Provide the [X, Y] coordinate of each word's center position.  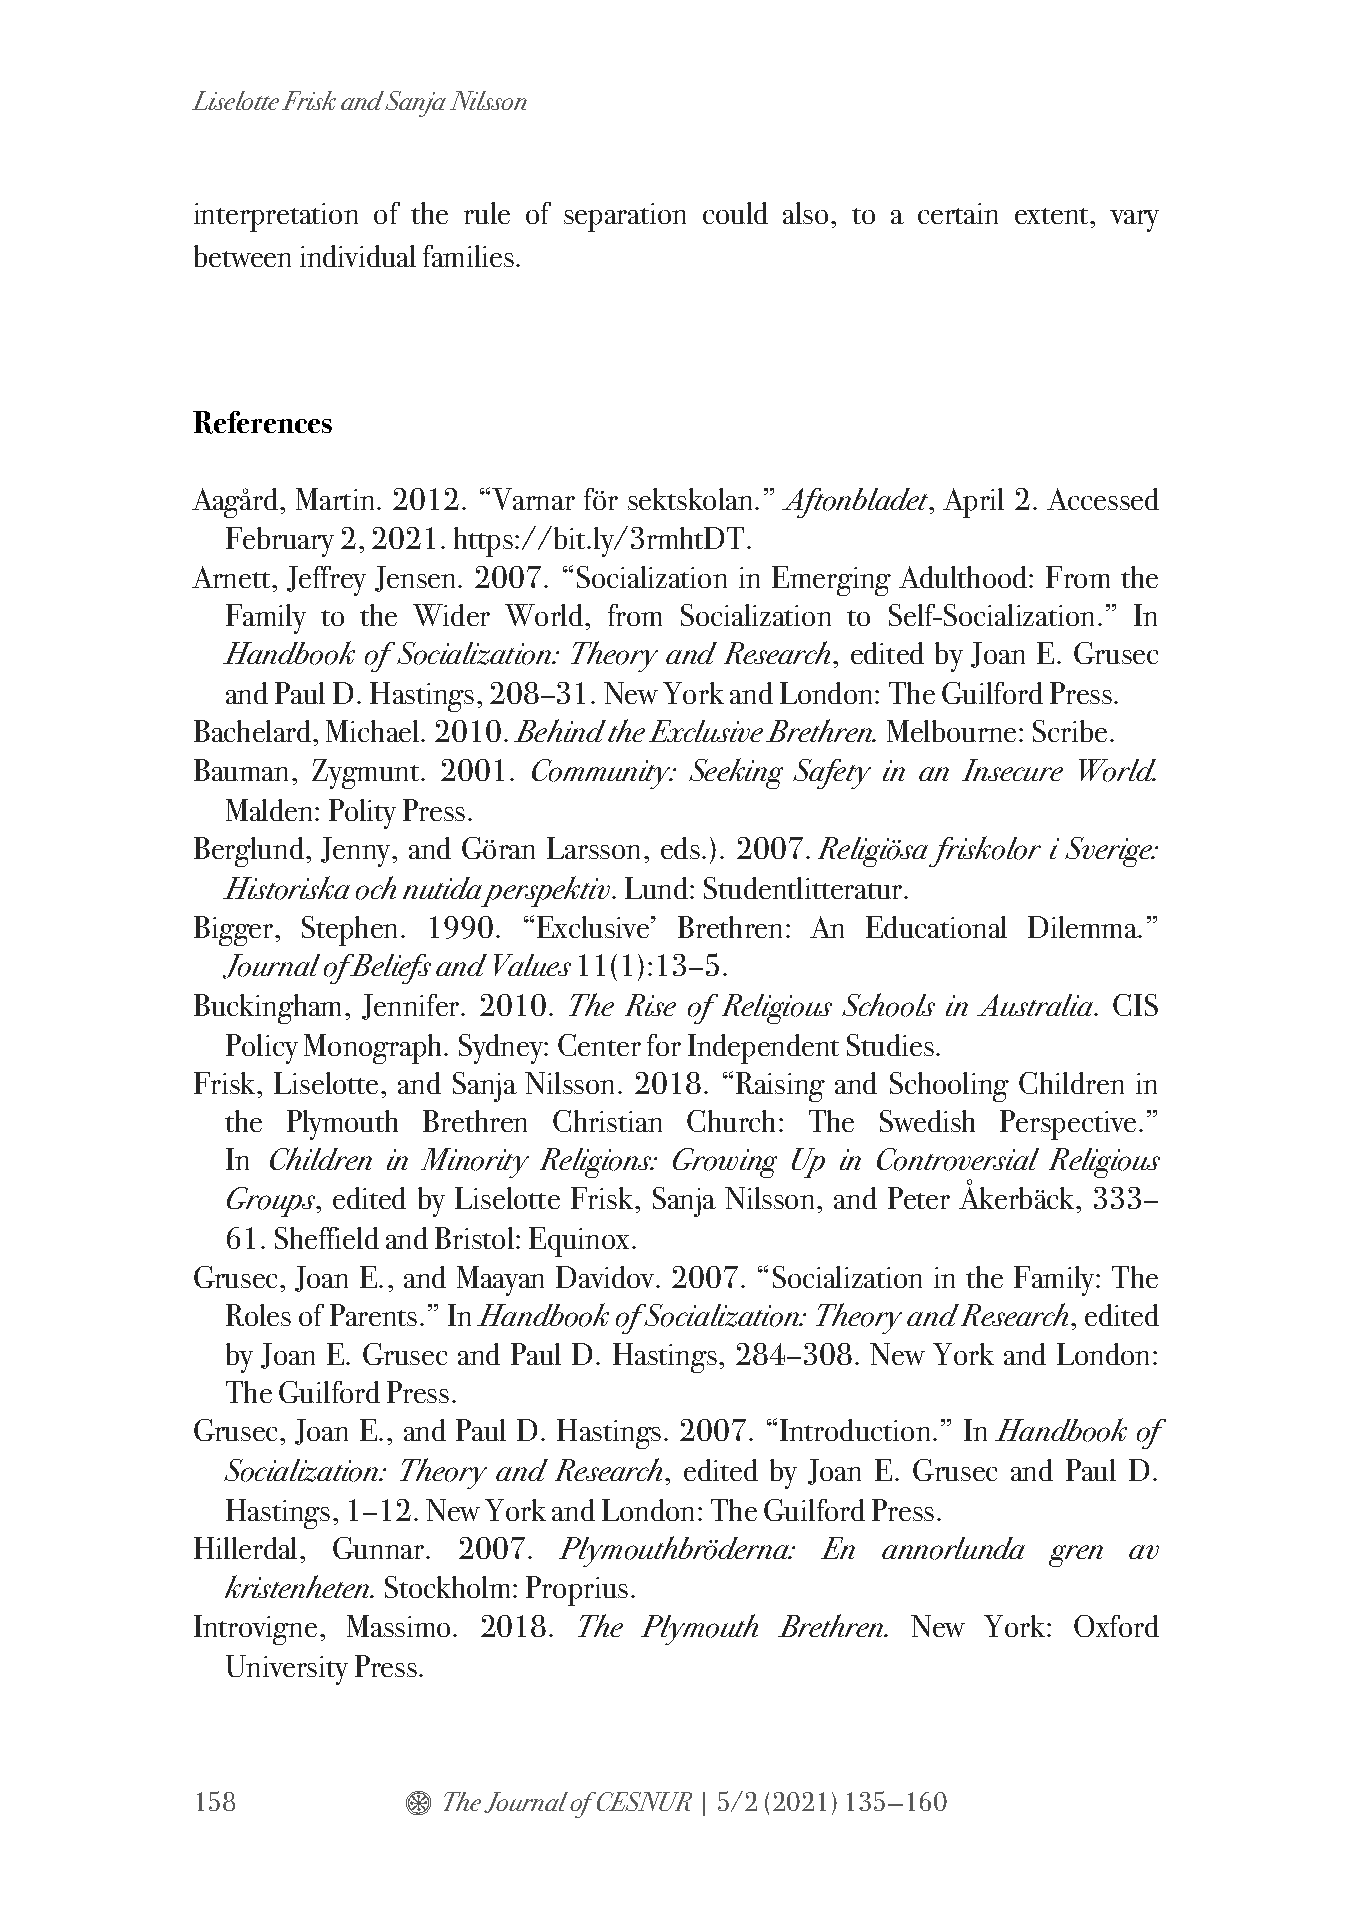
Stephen [352, 931]
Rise [650, 1005]
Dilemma [1084, 927]
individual [358, 256]
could [735, 213]
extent [1053, 216]
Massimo [398, 1626]
